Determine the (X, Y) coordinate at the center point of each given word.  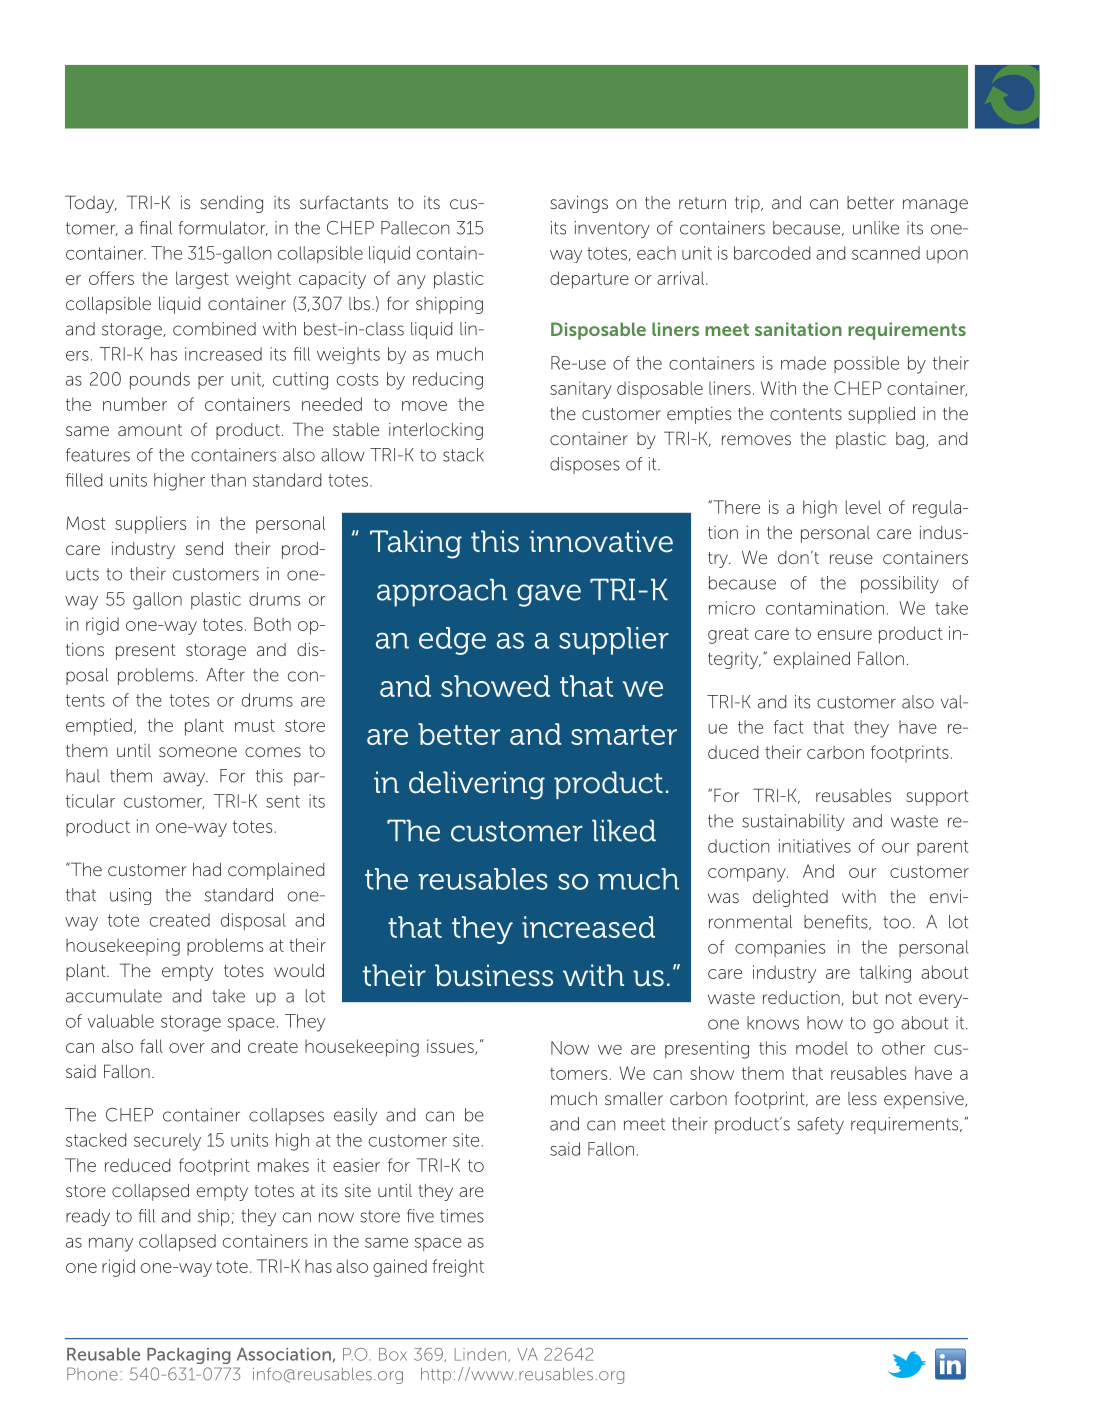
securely (167, 1142)
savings (579, 204)
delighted (790, 898)
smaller (634, 1098)
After (225, 675)
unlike (876, 228)
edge (452, 641)
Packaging (189, 1356)
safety (820, 1125)
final (156, 228)
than (228, 480)
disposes (585, 465)
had (207, 869)
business (494, 975)
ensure (845, 635)
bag (910, 440)
